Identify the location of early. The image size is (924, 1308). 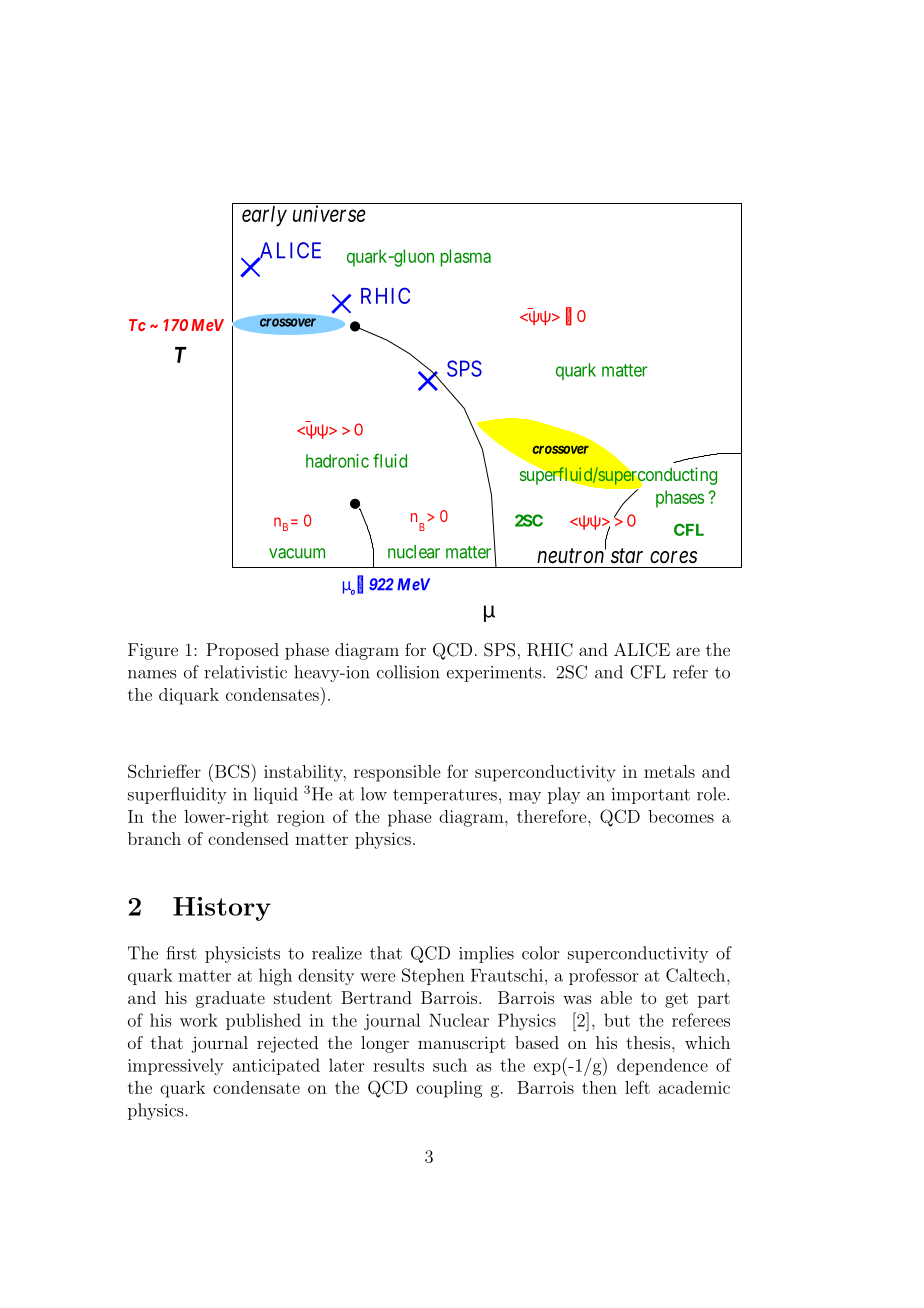
(264, 216).
